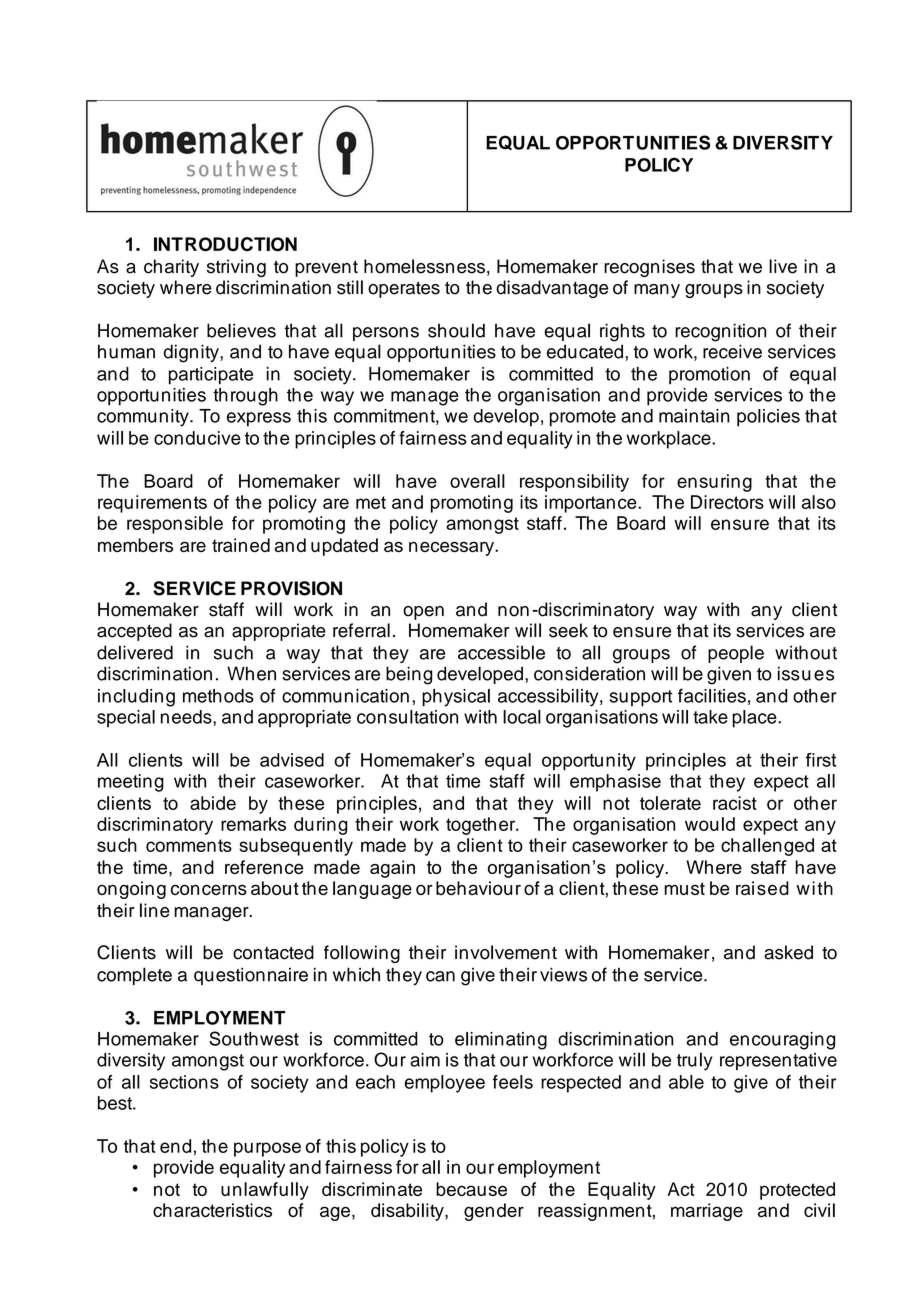 The image size is (924, 1309). What do you see at coordinates (187, 717) in the screenshot?
I see `needs` at bounding box center [187, 717].
